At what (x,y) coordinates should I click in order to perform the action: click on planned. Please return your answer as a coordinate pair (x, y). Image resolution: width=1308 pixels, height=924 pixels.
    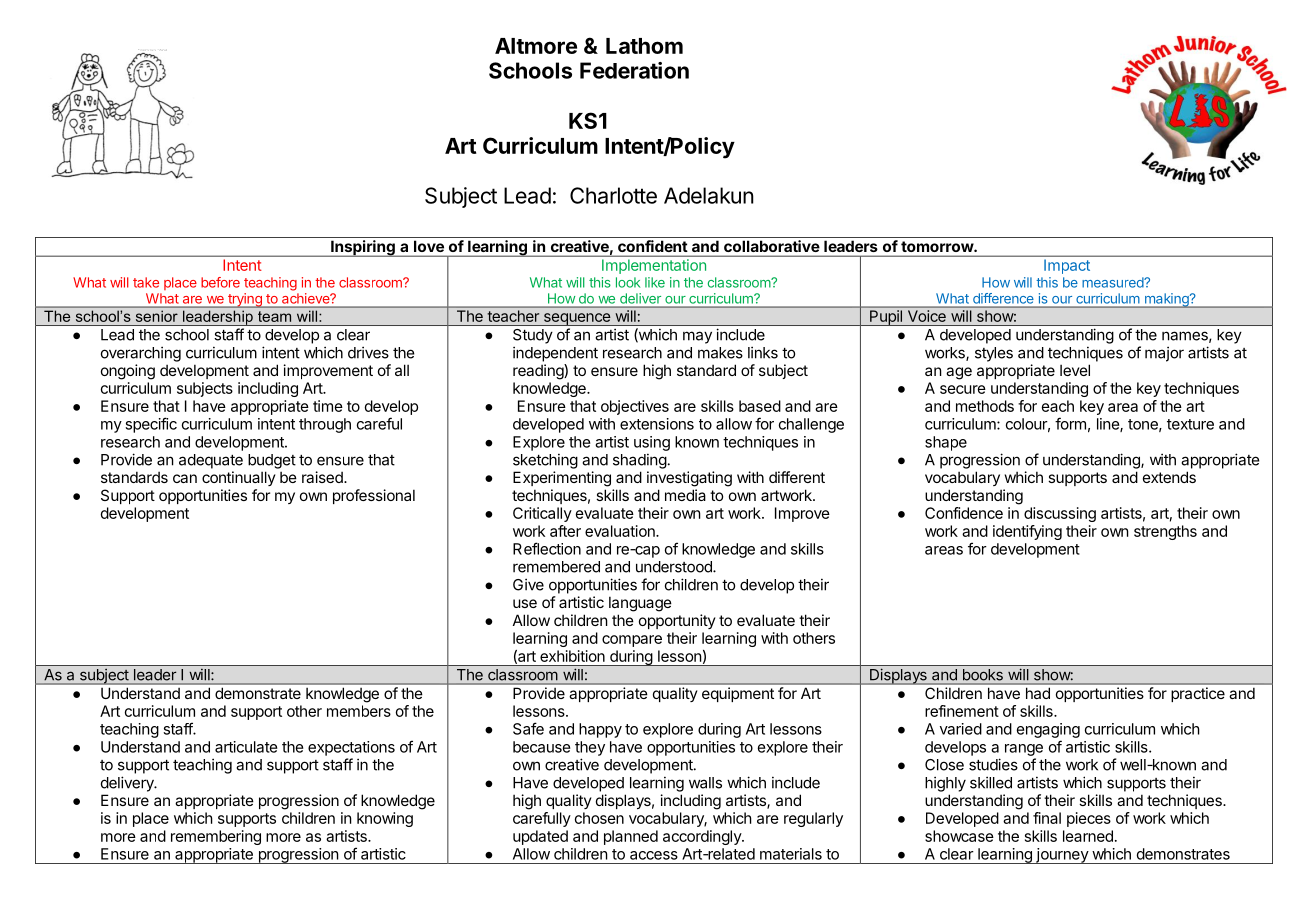
    Looking at the image, I should click on (631, 837).
